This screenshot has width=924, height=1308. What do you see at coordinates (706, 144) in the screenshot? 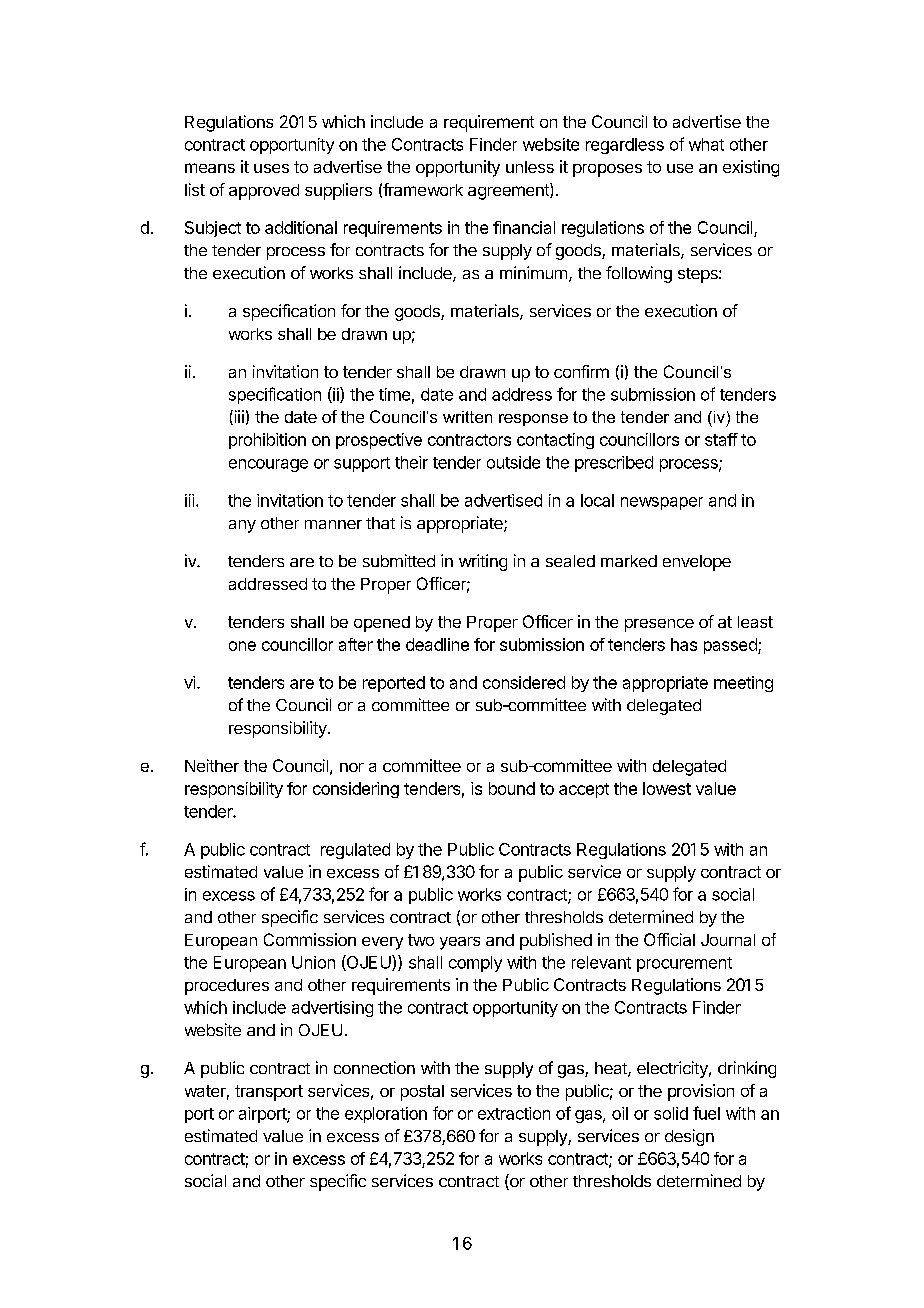
I see `what` at bounding box center [706, 144].
